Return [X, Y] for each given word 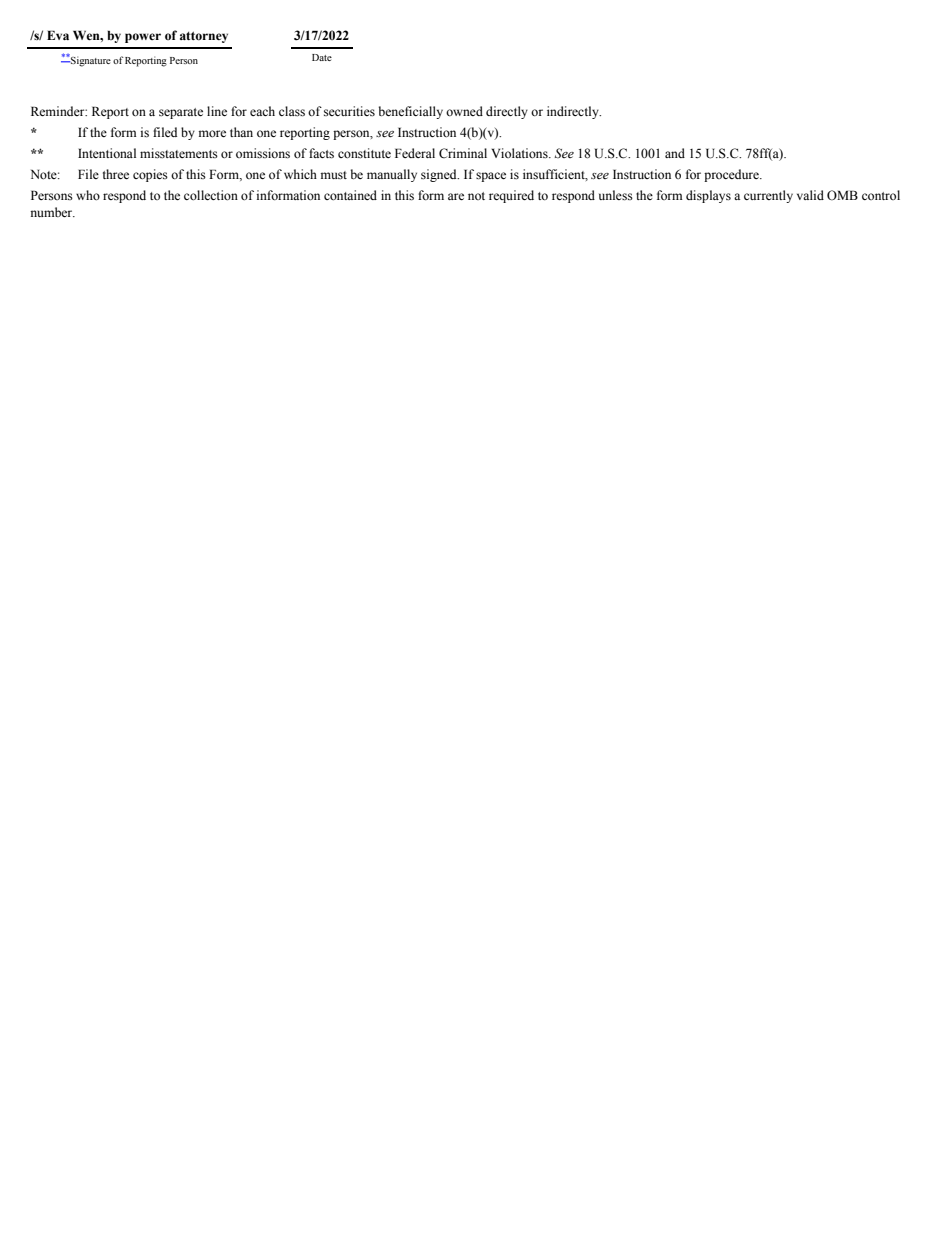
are [456, 196]
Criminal [463, 153]
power [143, 38]
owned [464, 111]
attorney [204, 37]
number [52, 212]
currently [768, 196]
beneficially [411, 112]
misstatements [179, 153]
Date [322, 57]
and [675, 153]
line [217, 111]
